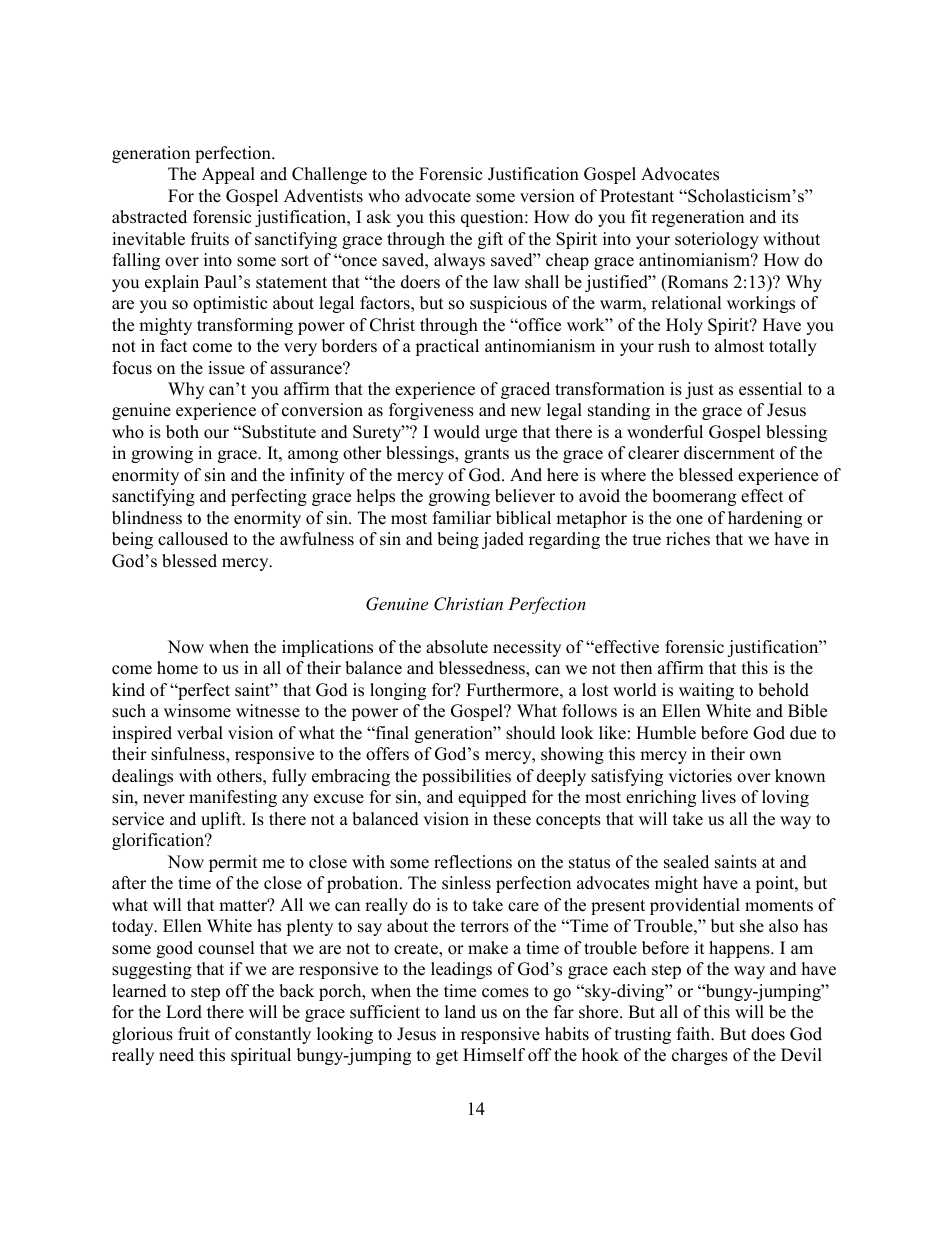 This image has height=1233, width=952. I want to click on Appeal, so click(228, 175).
